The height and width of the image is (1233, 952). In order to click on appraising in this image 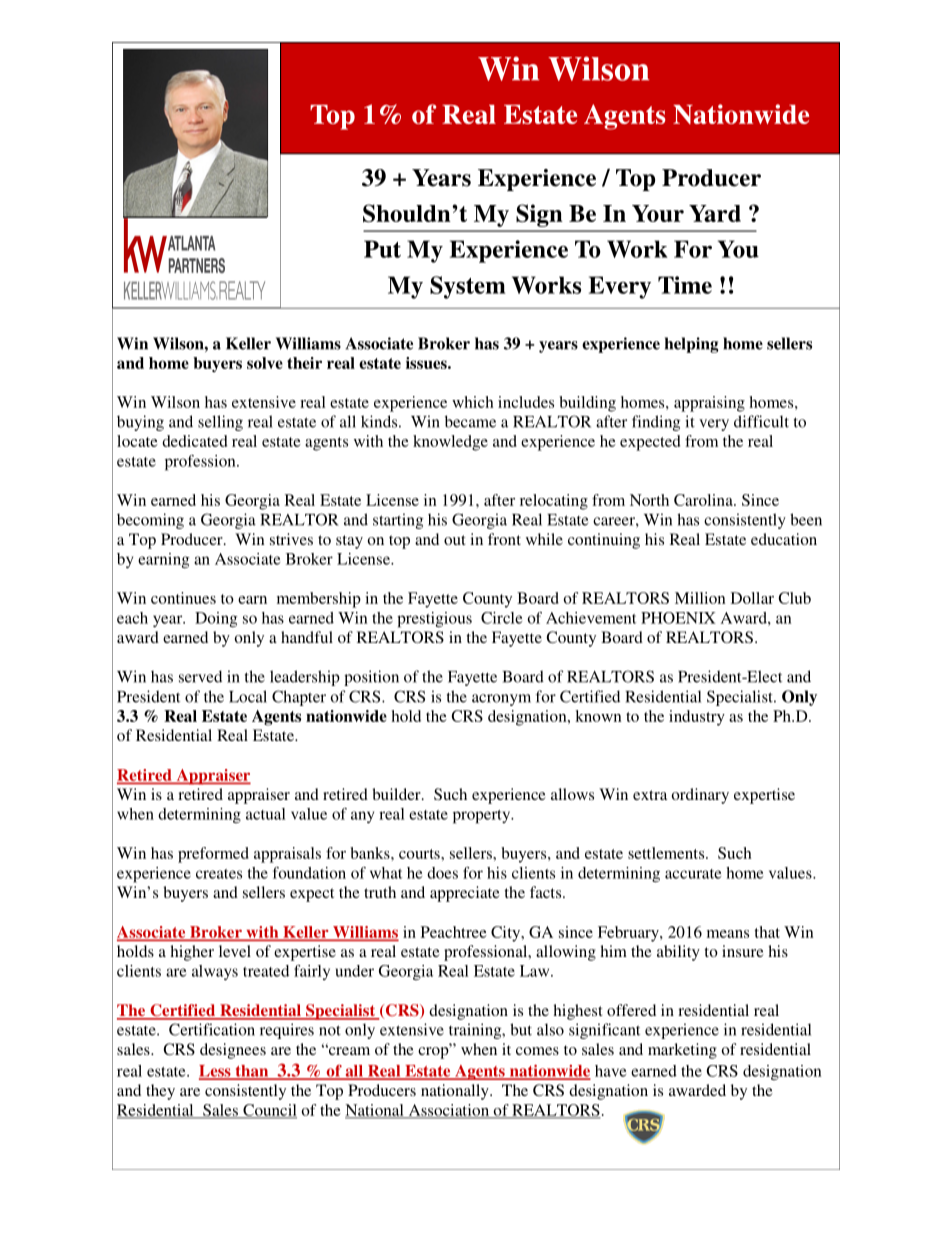, I will do `click(709, 404)`.
